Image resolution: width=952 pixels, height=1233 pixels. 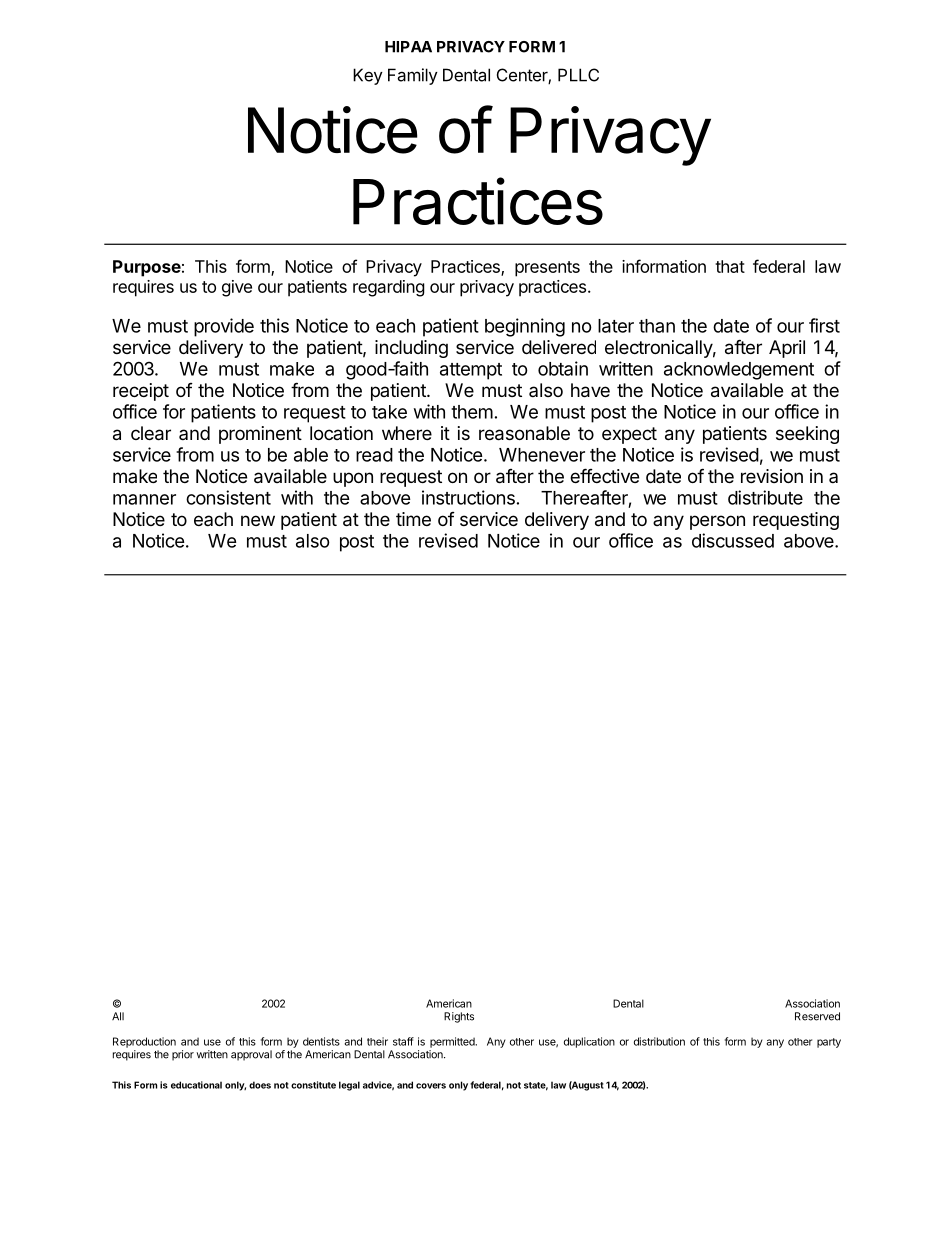 I want to click on party, so click(x=829, y=1043).
